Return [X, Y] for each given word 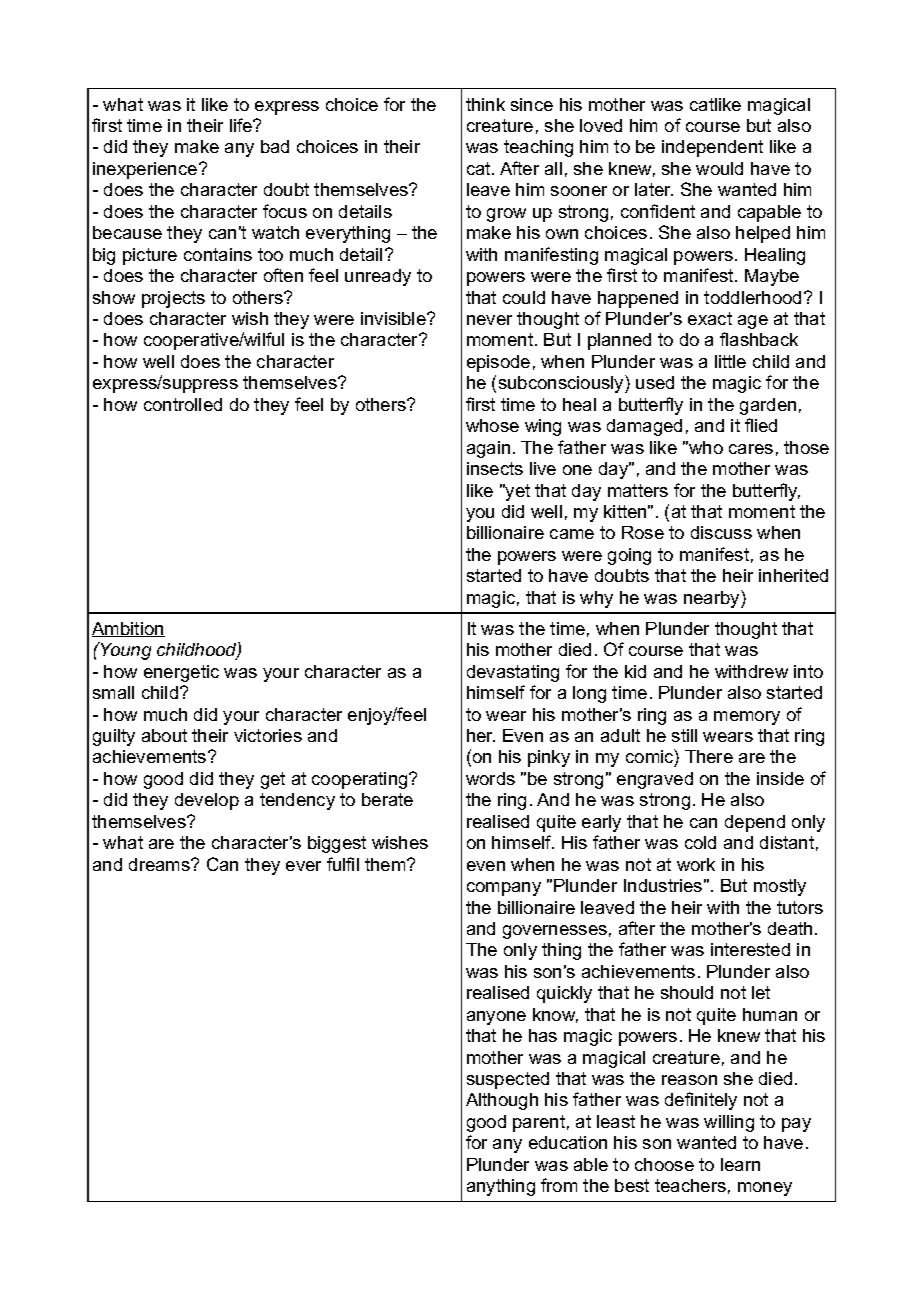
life [242, 125]
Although [502, 1101]
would [719, 168]
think [485, 104]
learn [740, 1164]
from [559, 1185]
